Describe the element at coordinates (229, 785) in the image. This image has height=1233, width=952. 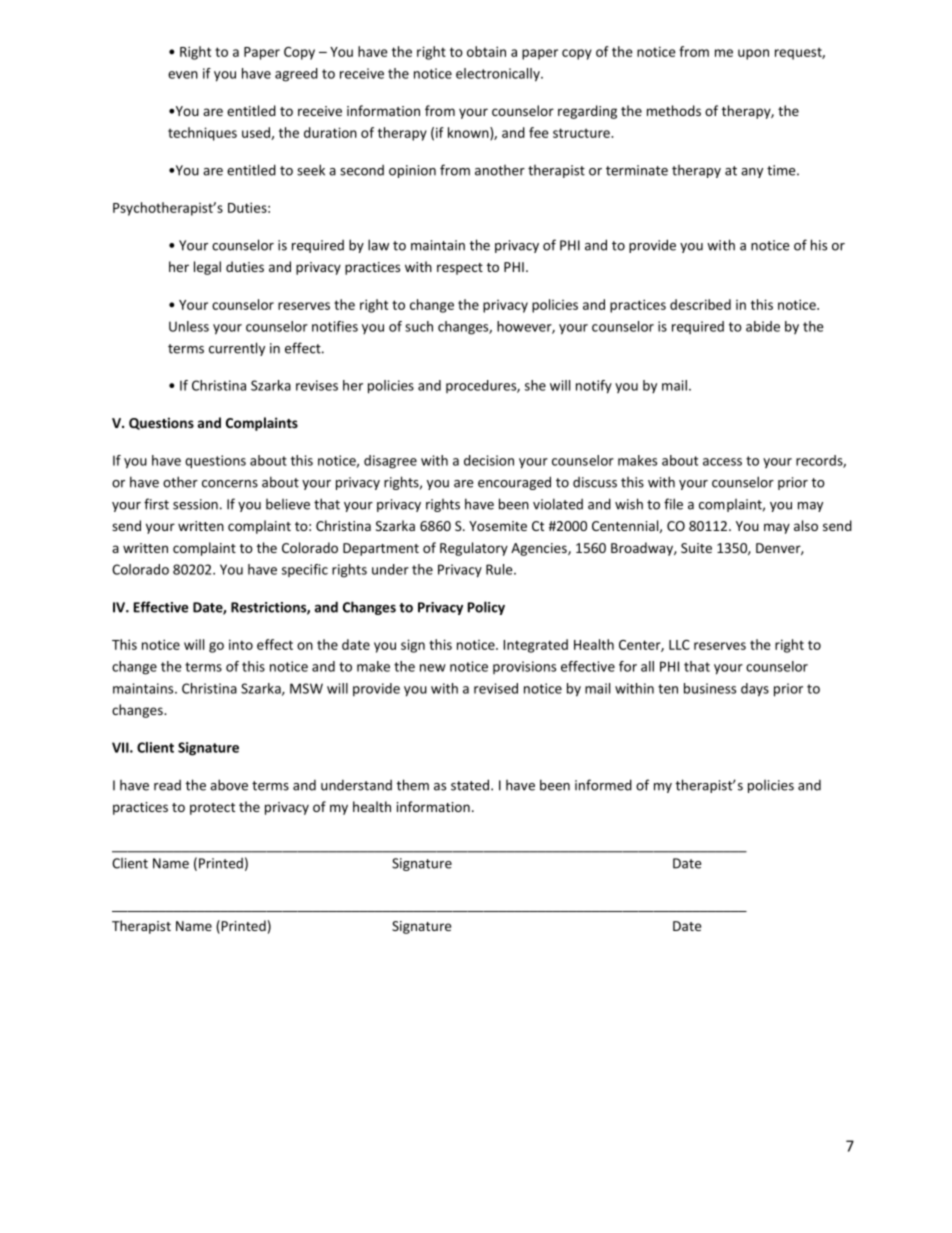
I see `above` at that location.
